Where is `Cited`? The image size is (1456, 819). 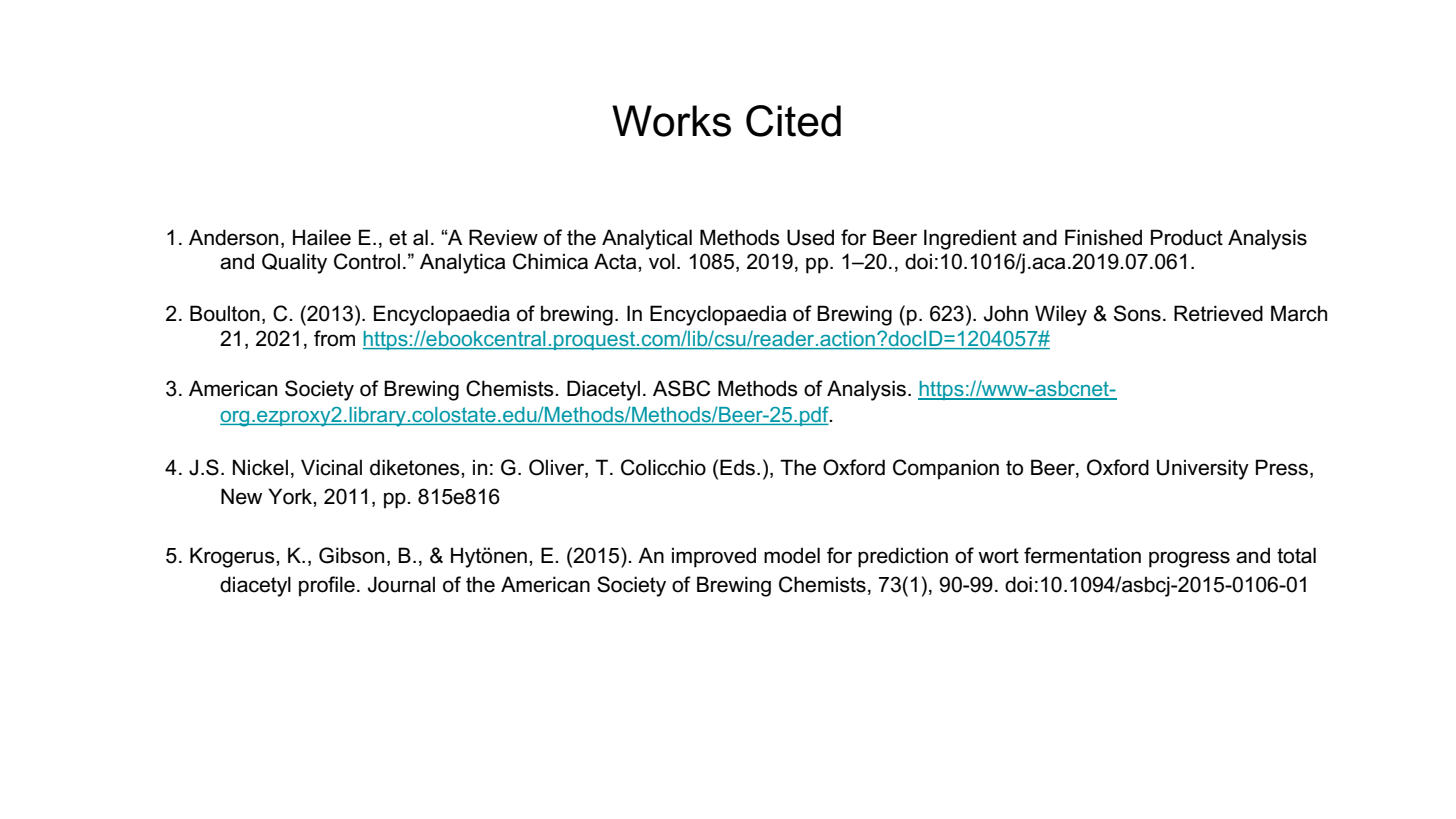
Cited is located at coordinates (793, 121).
